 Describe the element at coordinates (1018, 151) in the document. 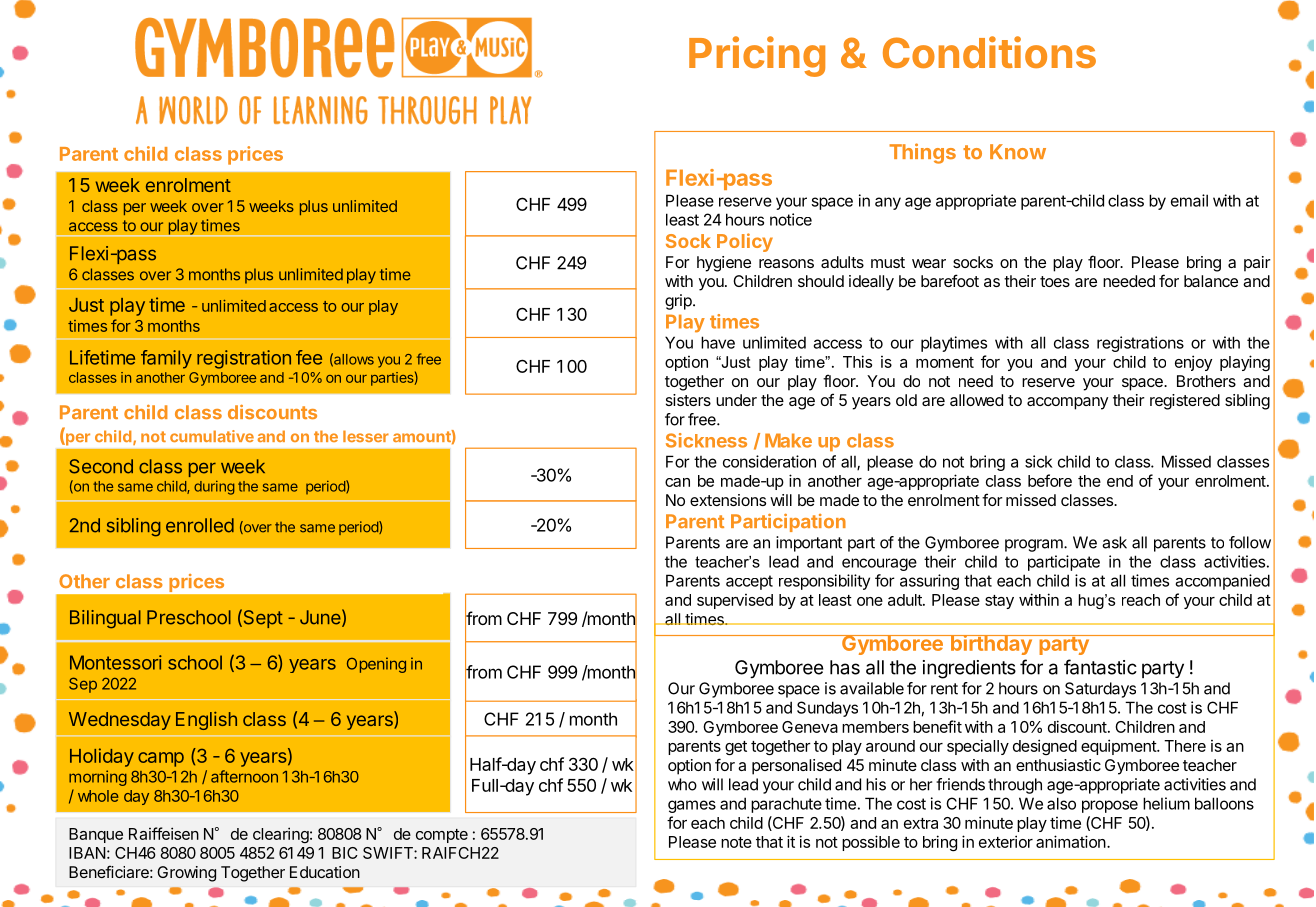

I see `Know` at that location.
